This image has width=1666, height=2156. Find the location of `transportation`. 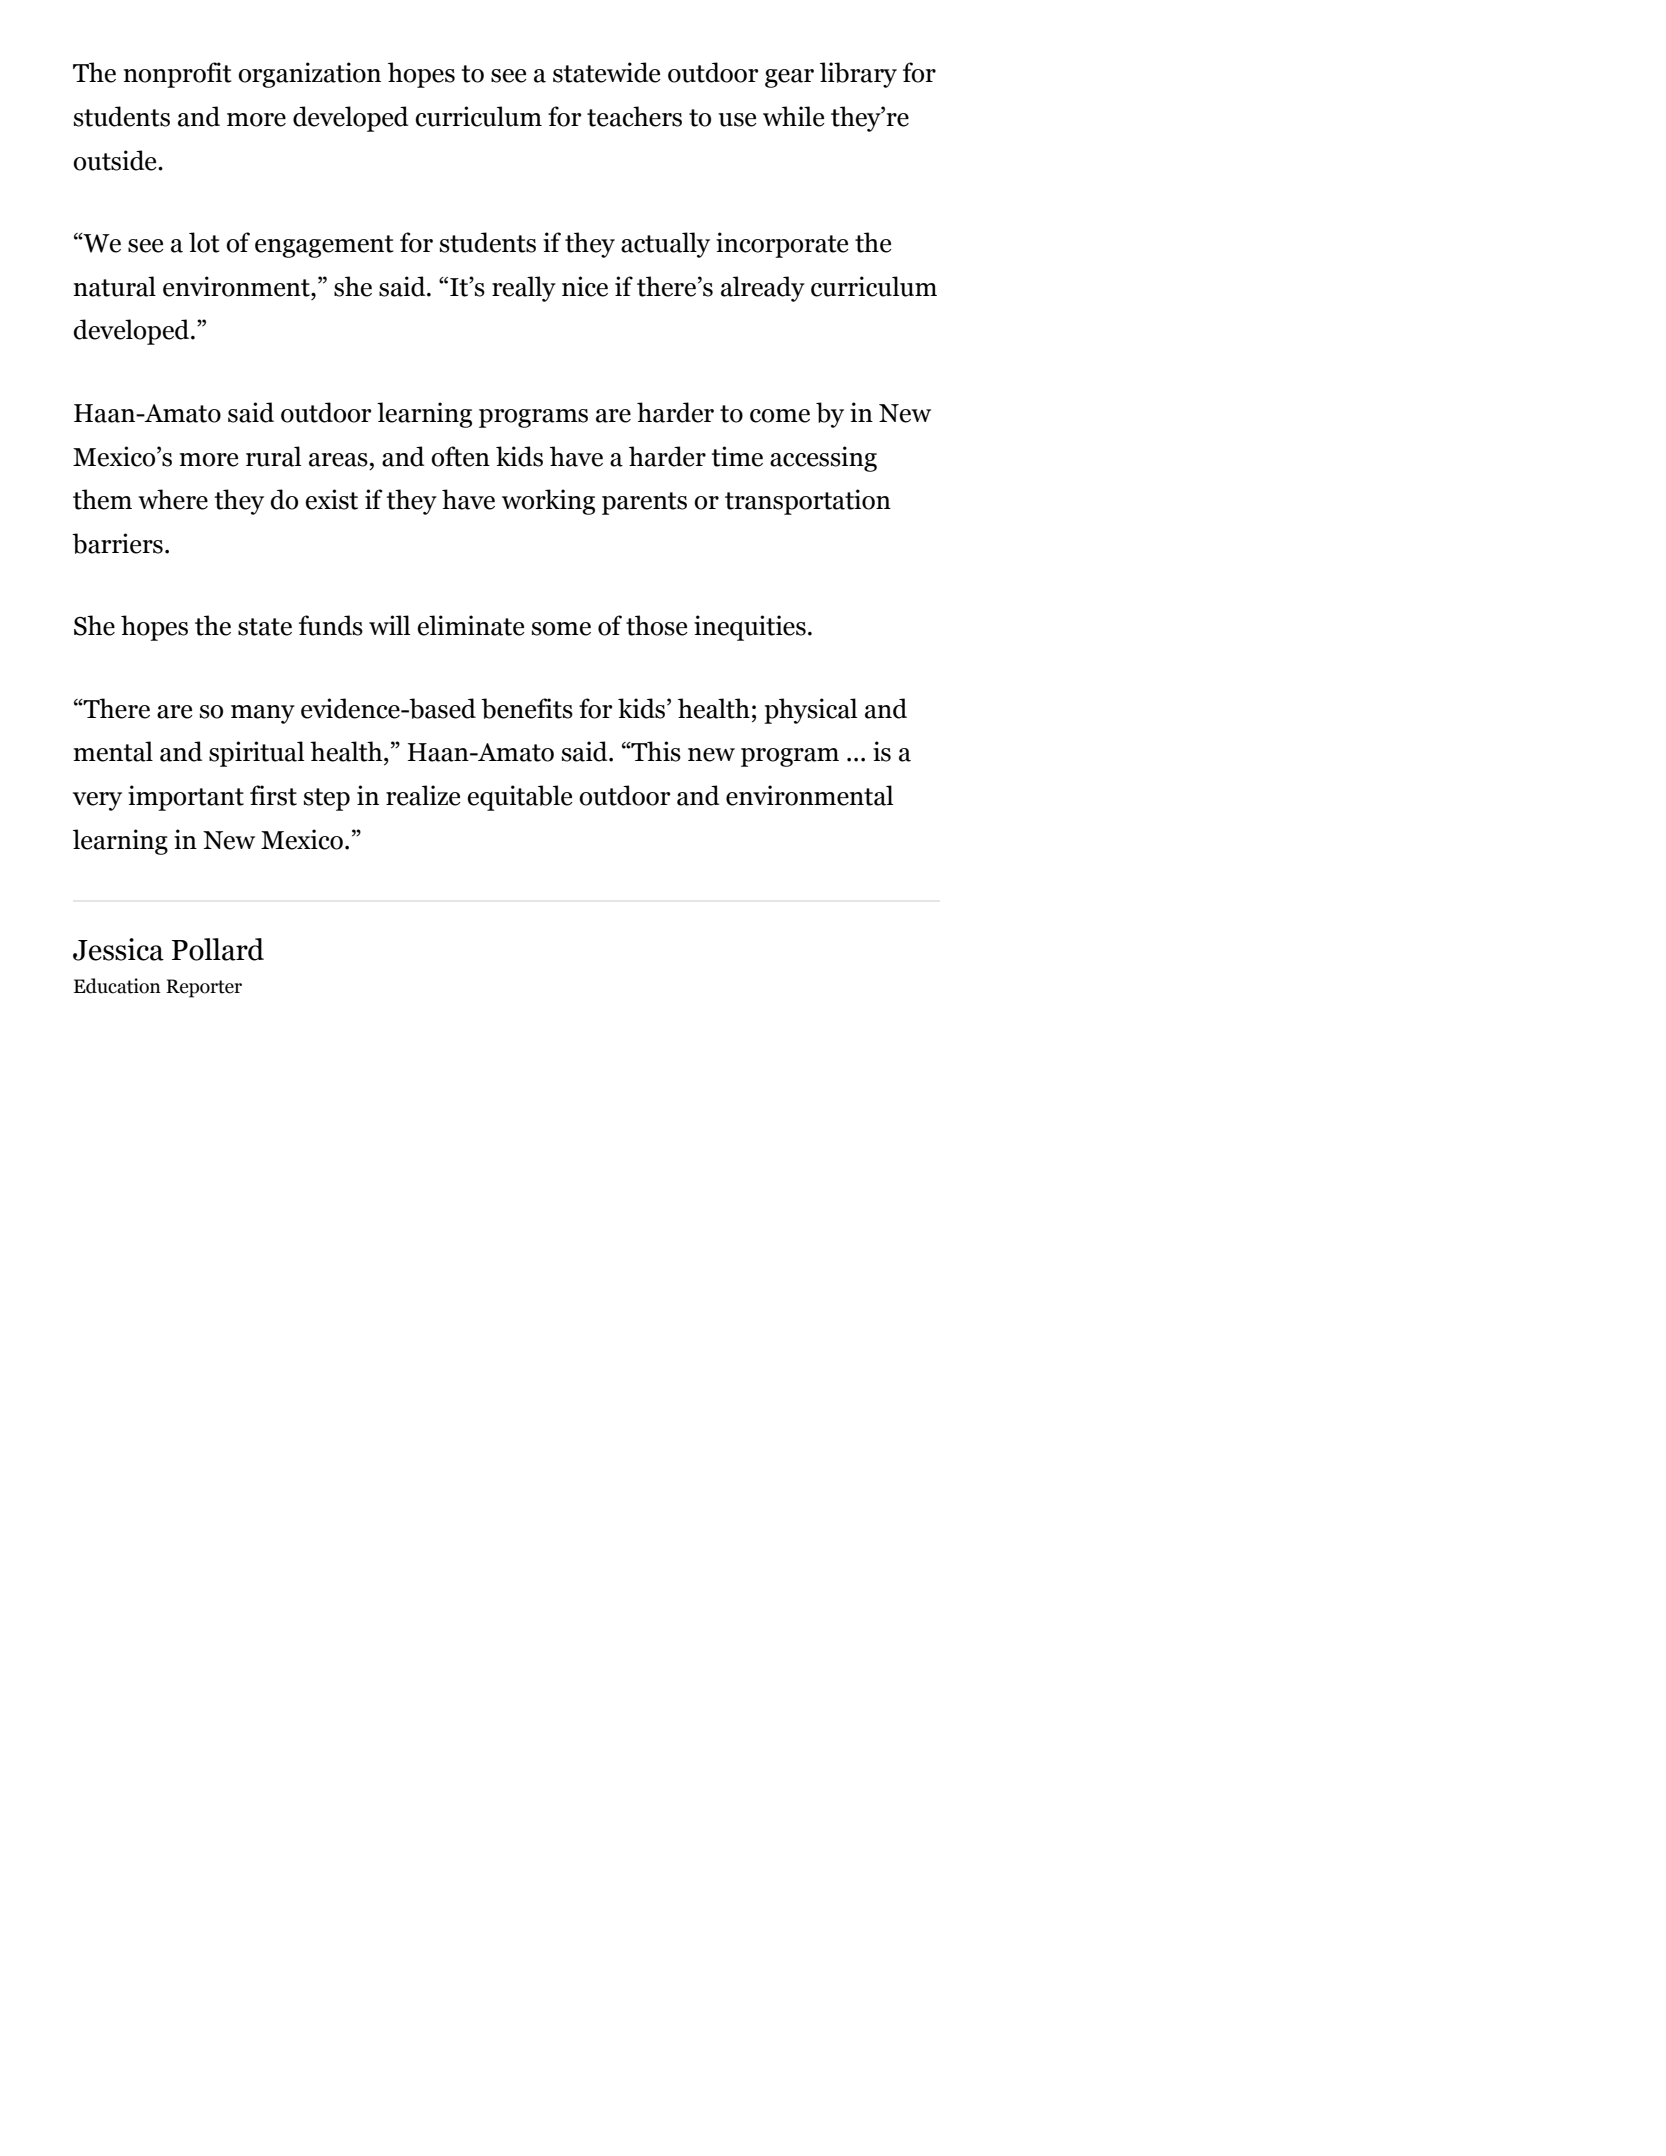

transportation is located at coordinates (808, 502).
